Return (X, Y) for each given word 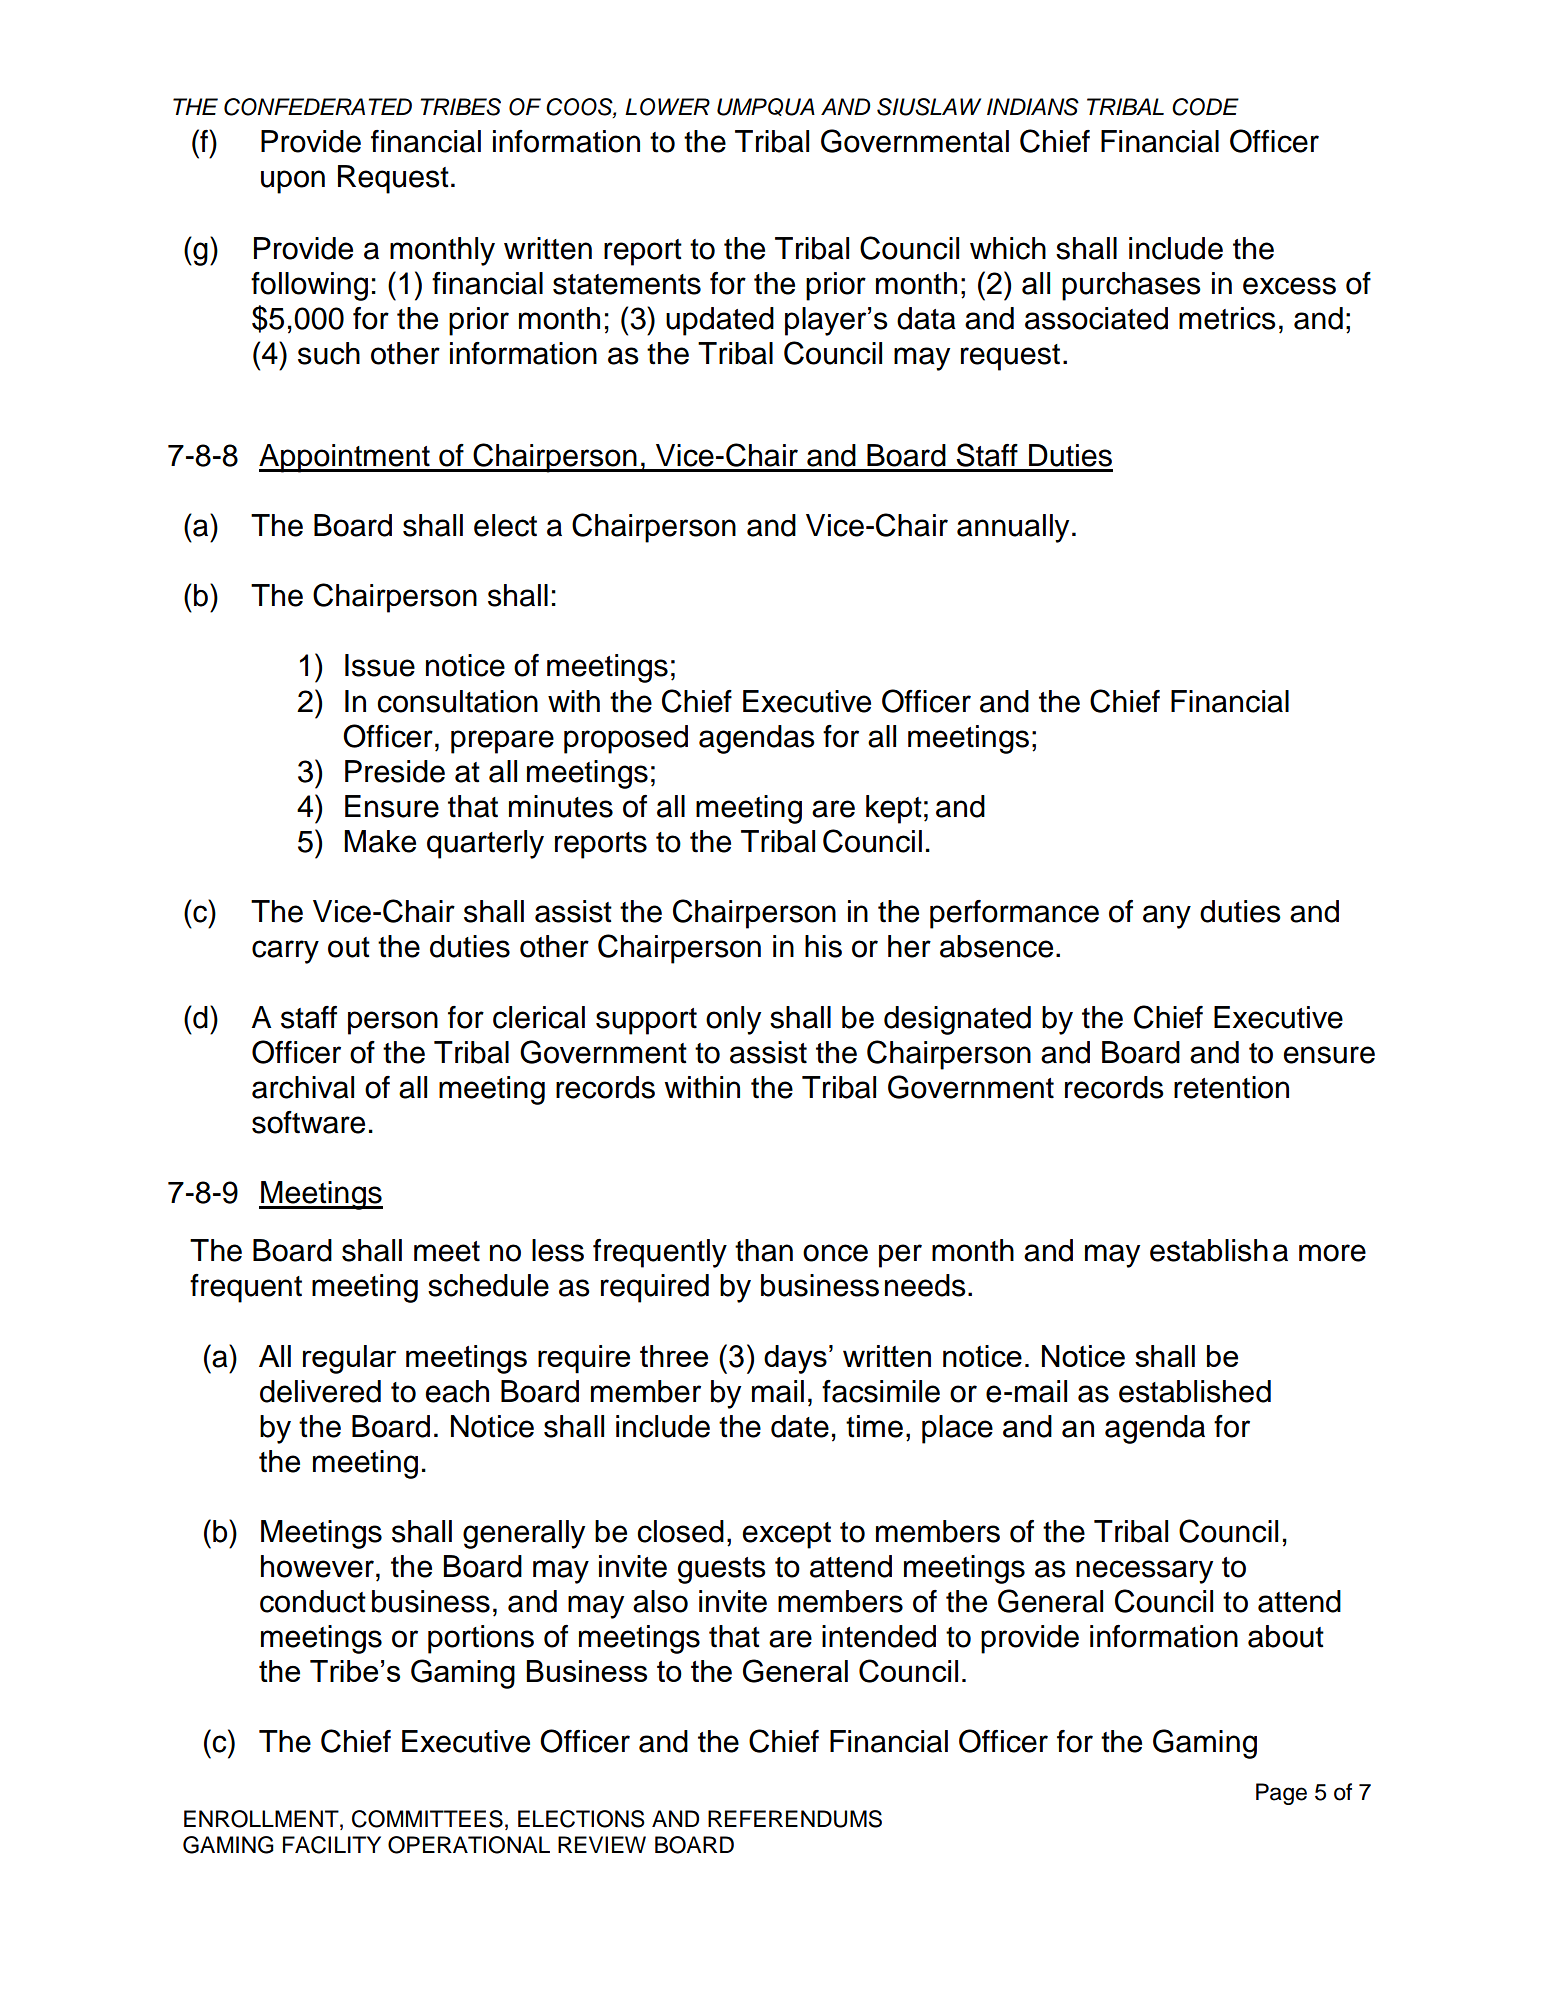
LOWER (667, 107)
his (823, 946)
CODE (1205, 107)
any (1167, 917)
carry (285, 952)
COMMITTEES (427, 1819)
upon (293, 182)
